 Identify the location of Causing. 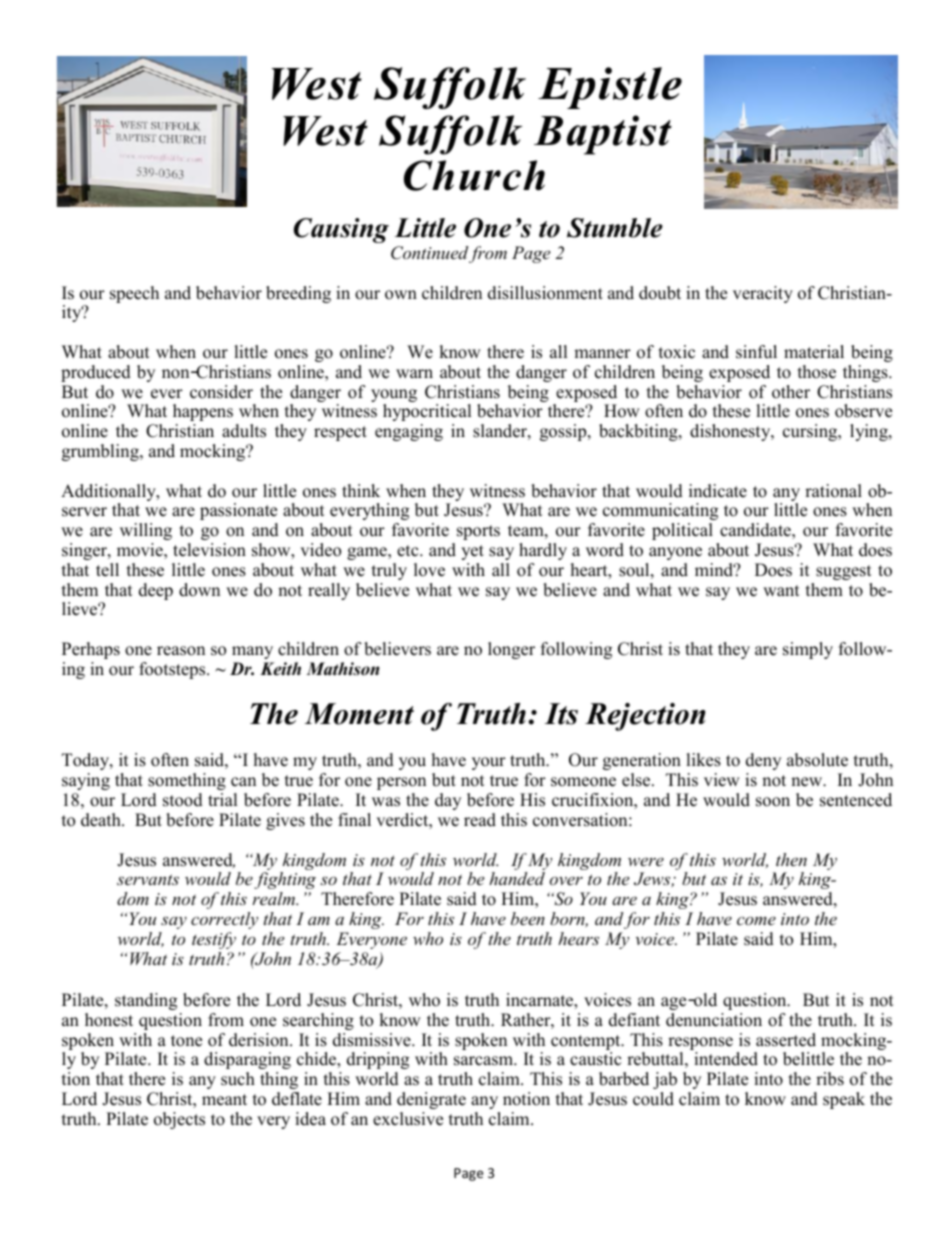
(341, 230).
